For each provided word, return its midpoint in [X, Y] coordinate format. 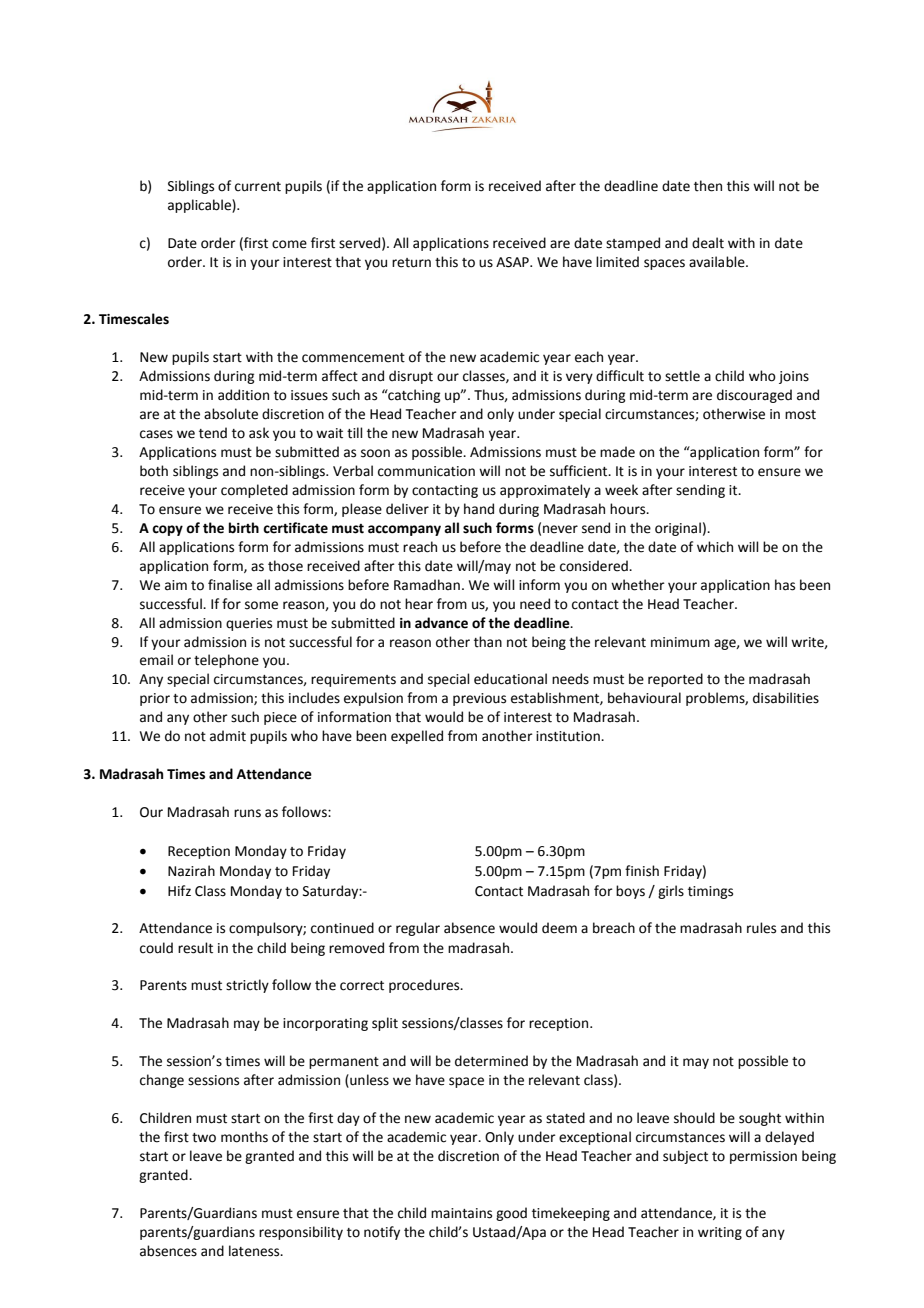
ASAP [513, 262]
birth [244, 528]
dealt [708, 243]
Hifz [179, 890]
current [258, 187]
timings [710, 892]
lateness [255, 1251]
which [715, 547]
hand [479, 509]
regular [418, 929]
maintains [461, 1213]
